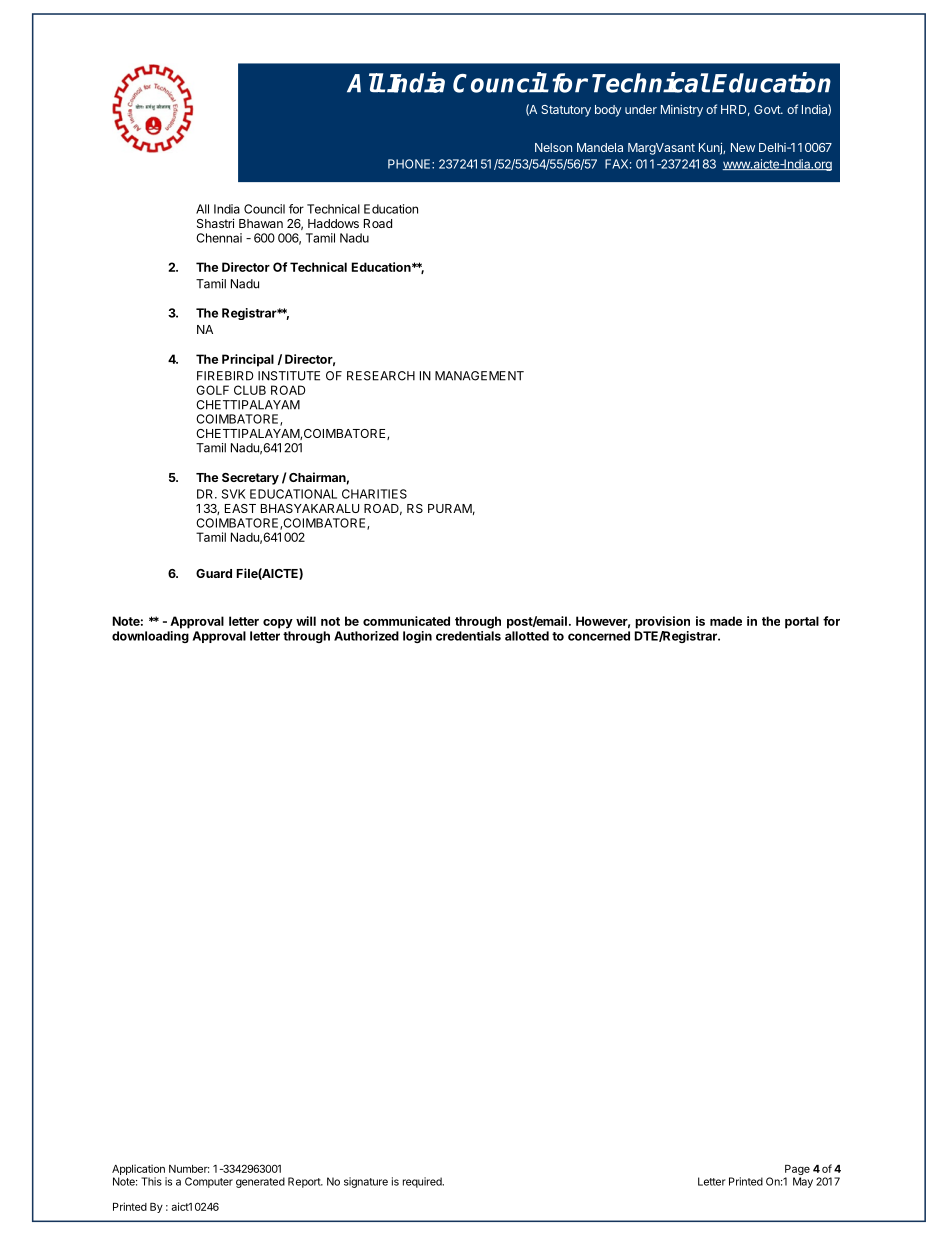 This document has height=1233, width=952. Describe the element at coordinates (726, 621) in the document. I see `made` at that location.
